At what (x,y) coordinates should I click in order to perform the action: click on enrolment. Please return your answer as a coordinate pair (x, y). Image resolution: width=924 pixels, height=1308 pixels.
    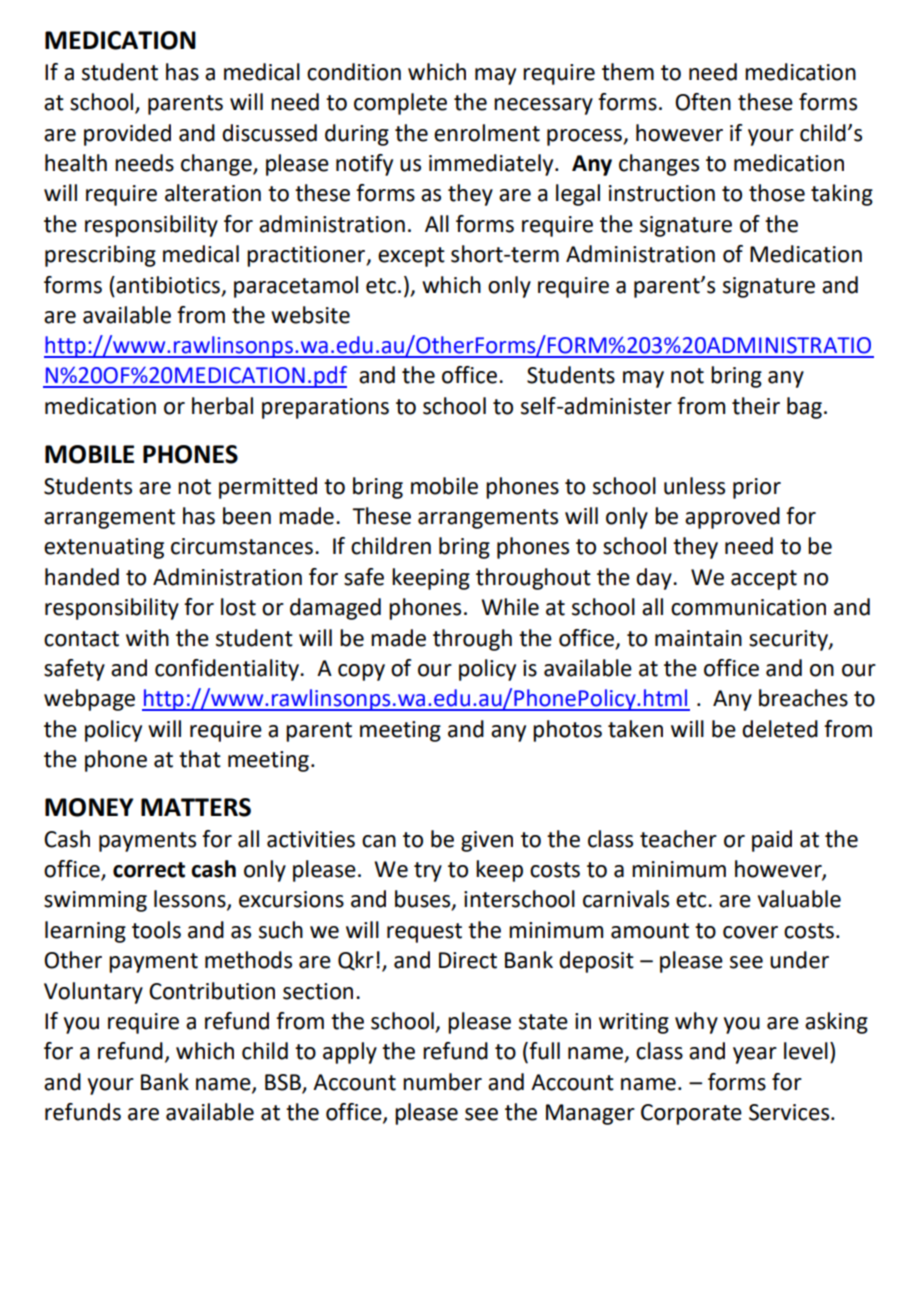
    Looking at the image, I should click on (487, 133).
